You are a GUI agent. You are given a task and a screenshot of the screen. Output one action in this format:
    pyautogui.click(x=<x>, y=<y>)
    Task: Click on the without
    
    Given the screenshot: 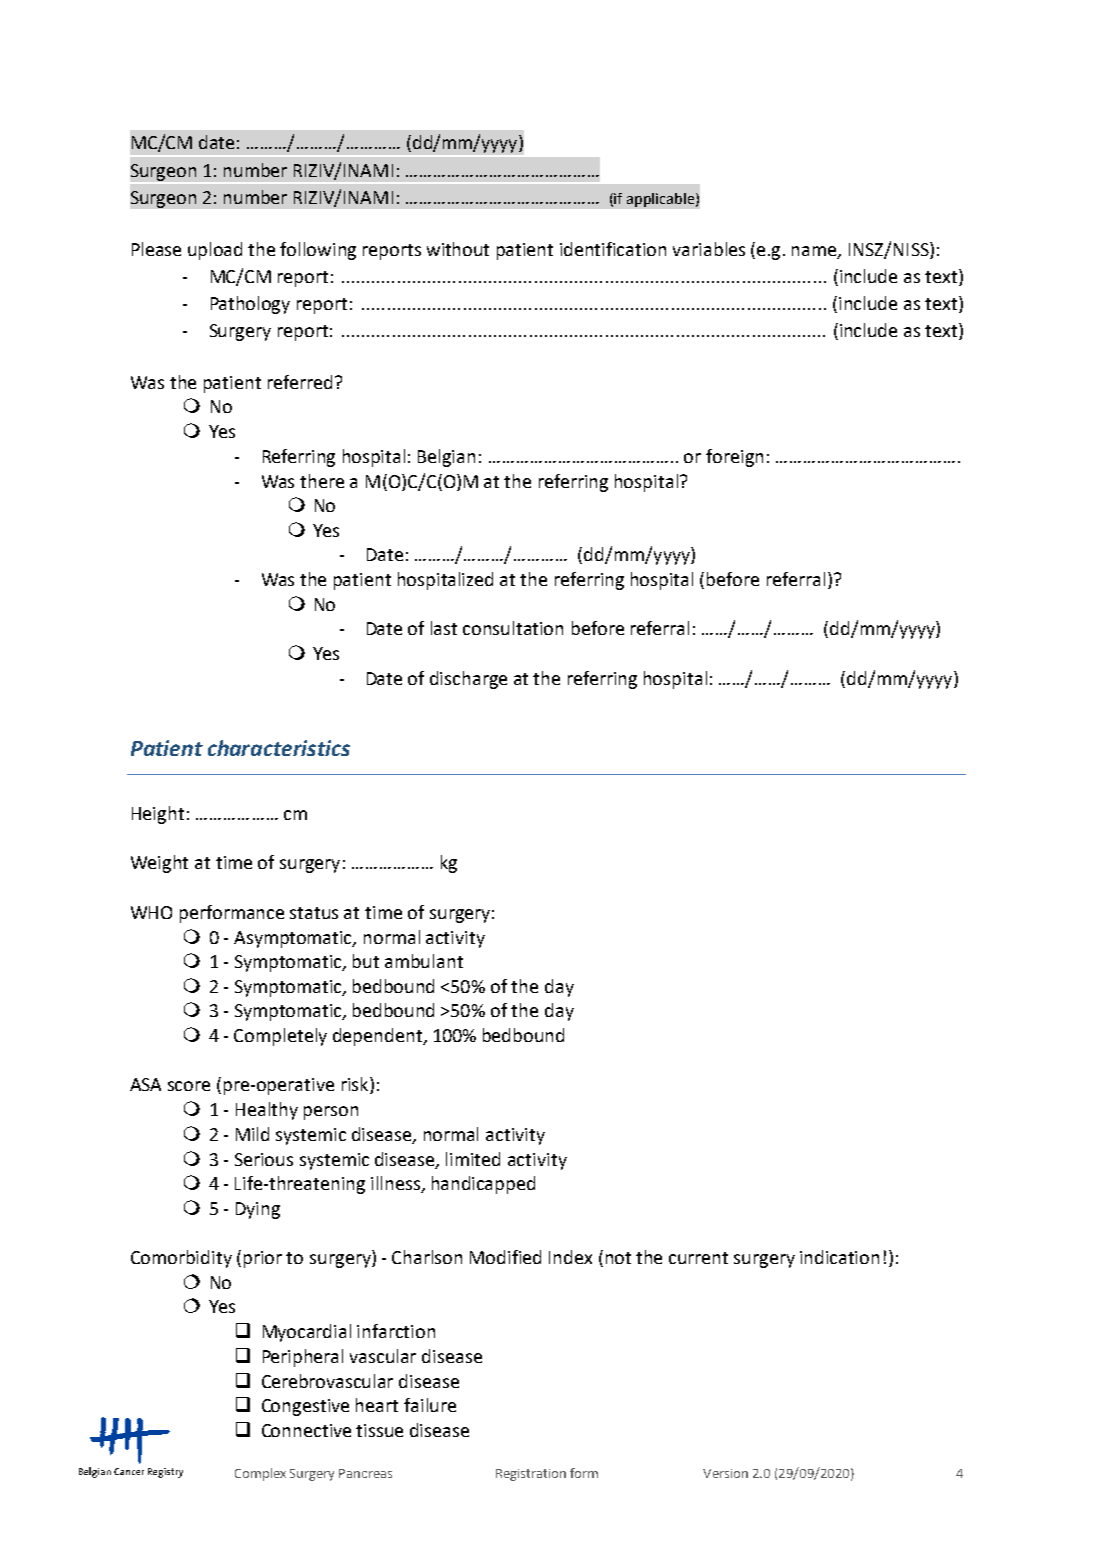 What is the action you would take?
    pyautogui.click(x=458, y=249)
